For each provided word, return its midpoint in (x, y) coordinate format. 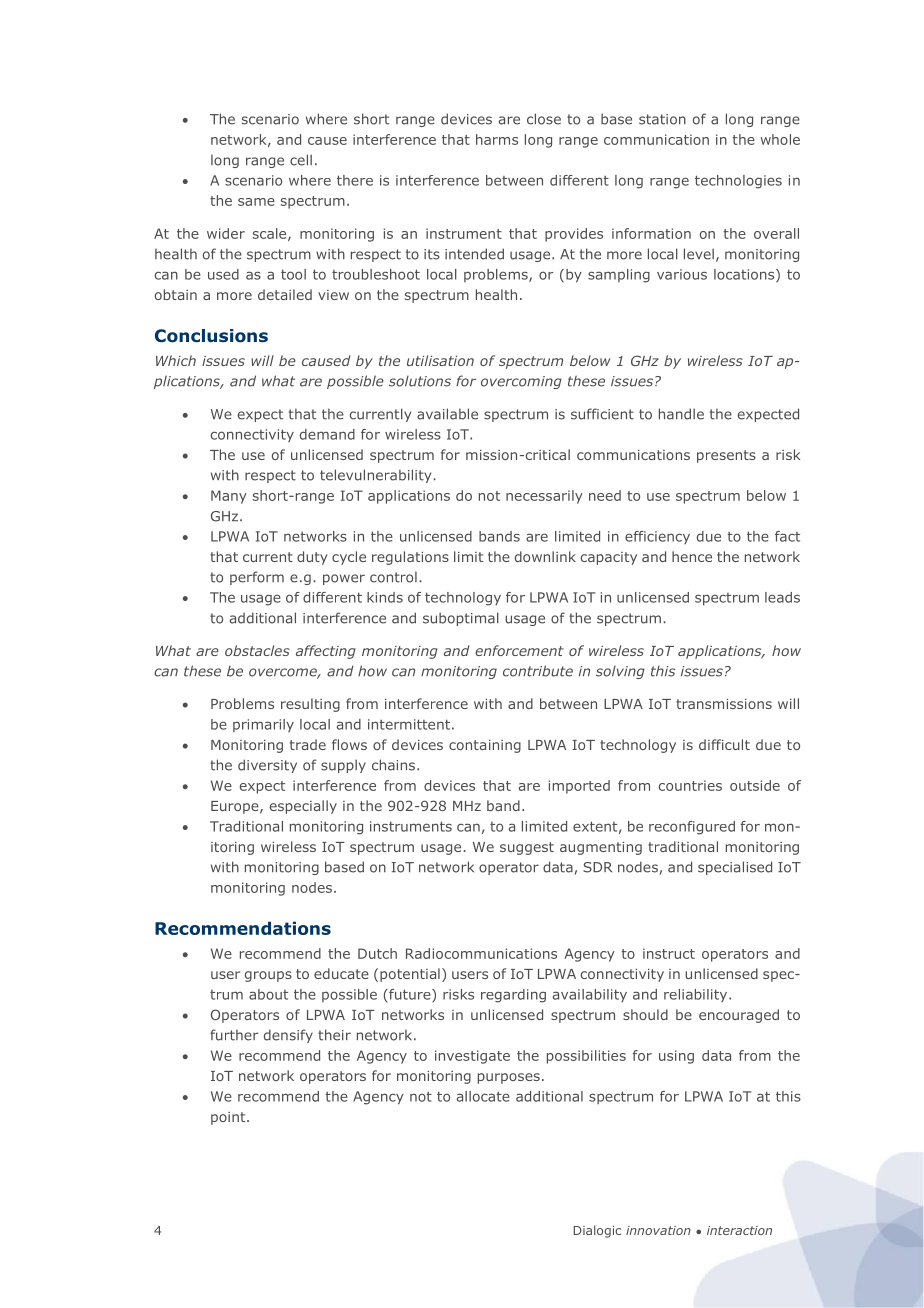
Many (229, 497)
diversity (267, 766)
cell (301, 160)
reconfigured (692, 828)
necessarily (544, 497)
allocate (483, 1096)
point (229, 1118)
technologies (738, 182)
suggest (527, 848)
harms (497, 139)
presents (726, 456)
